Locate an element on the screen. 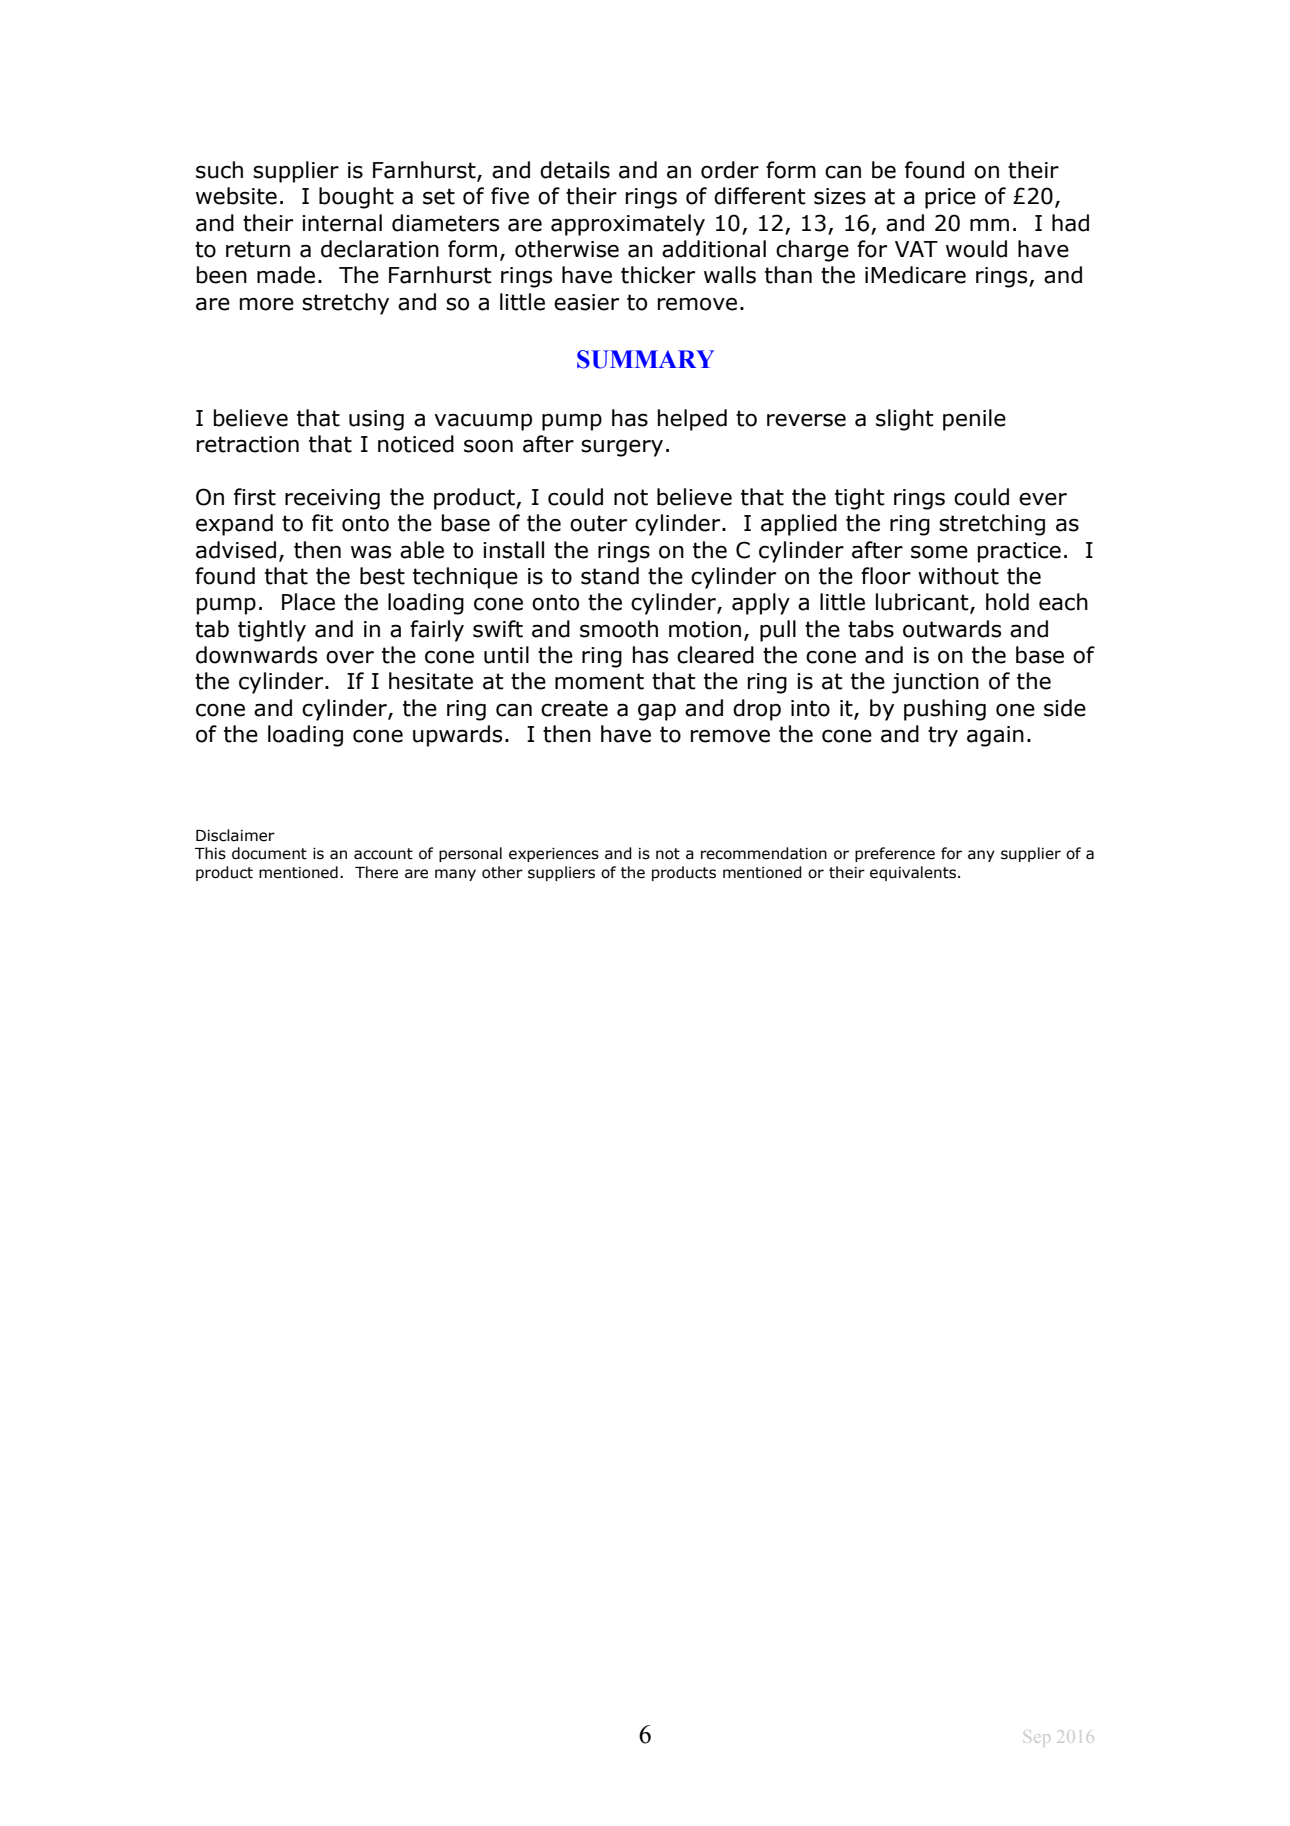 The image size is (1290, 1826). price is located at coordinates (950, 198).
